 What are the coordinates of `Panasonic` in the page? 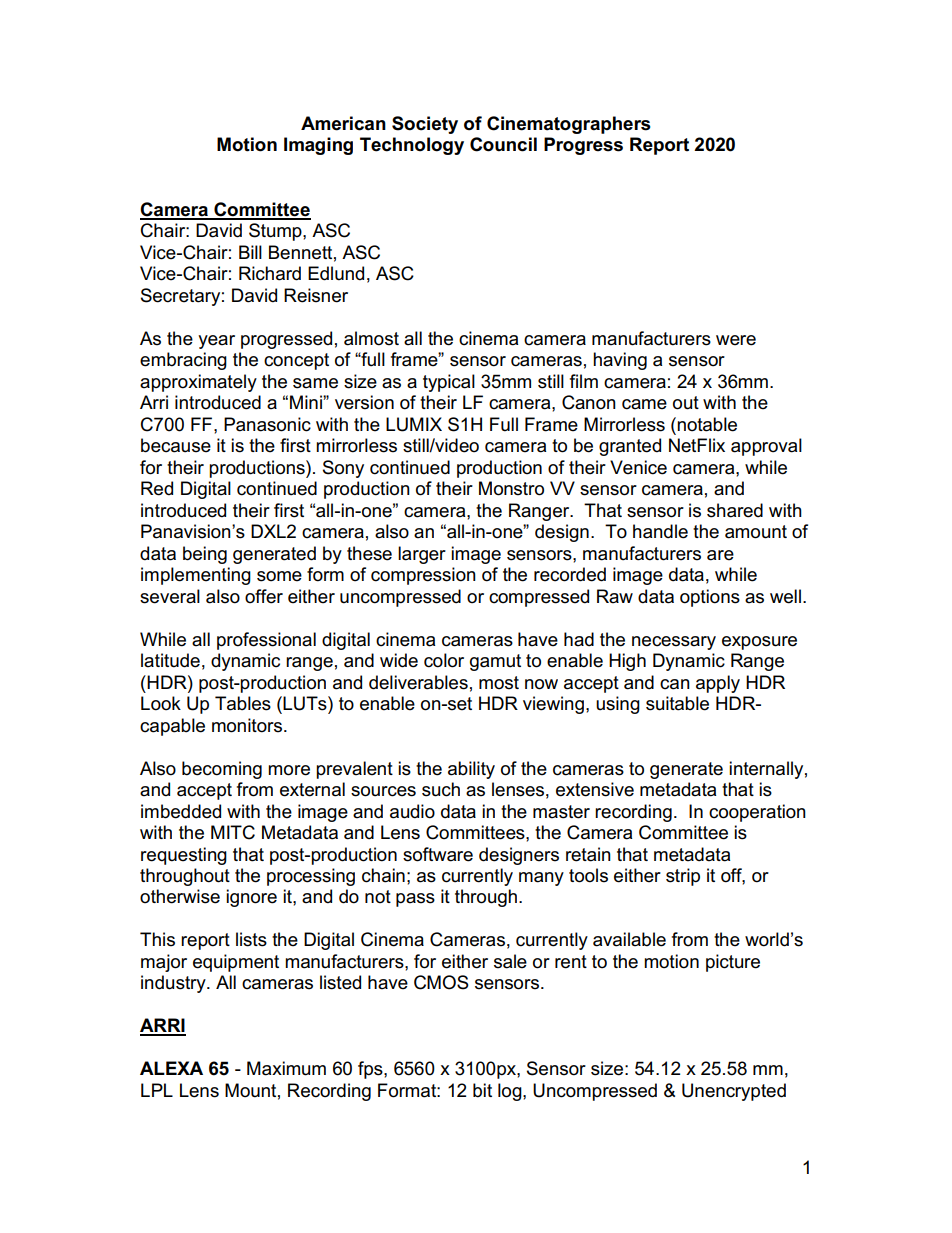 It's located at (267, 424).
